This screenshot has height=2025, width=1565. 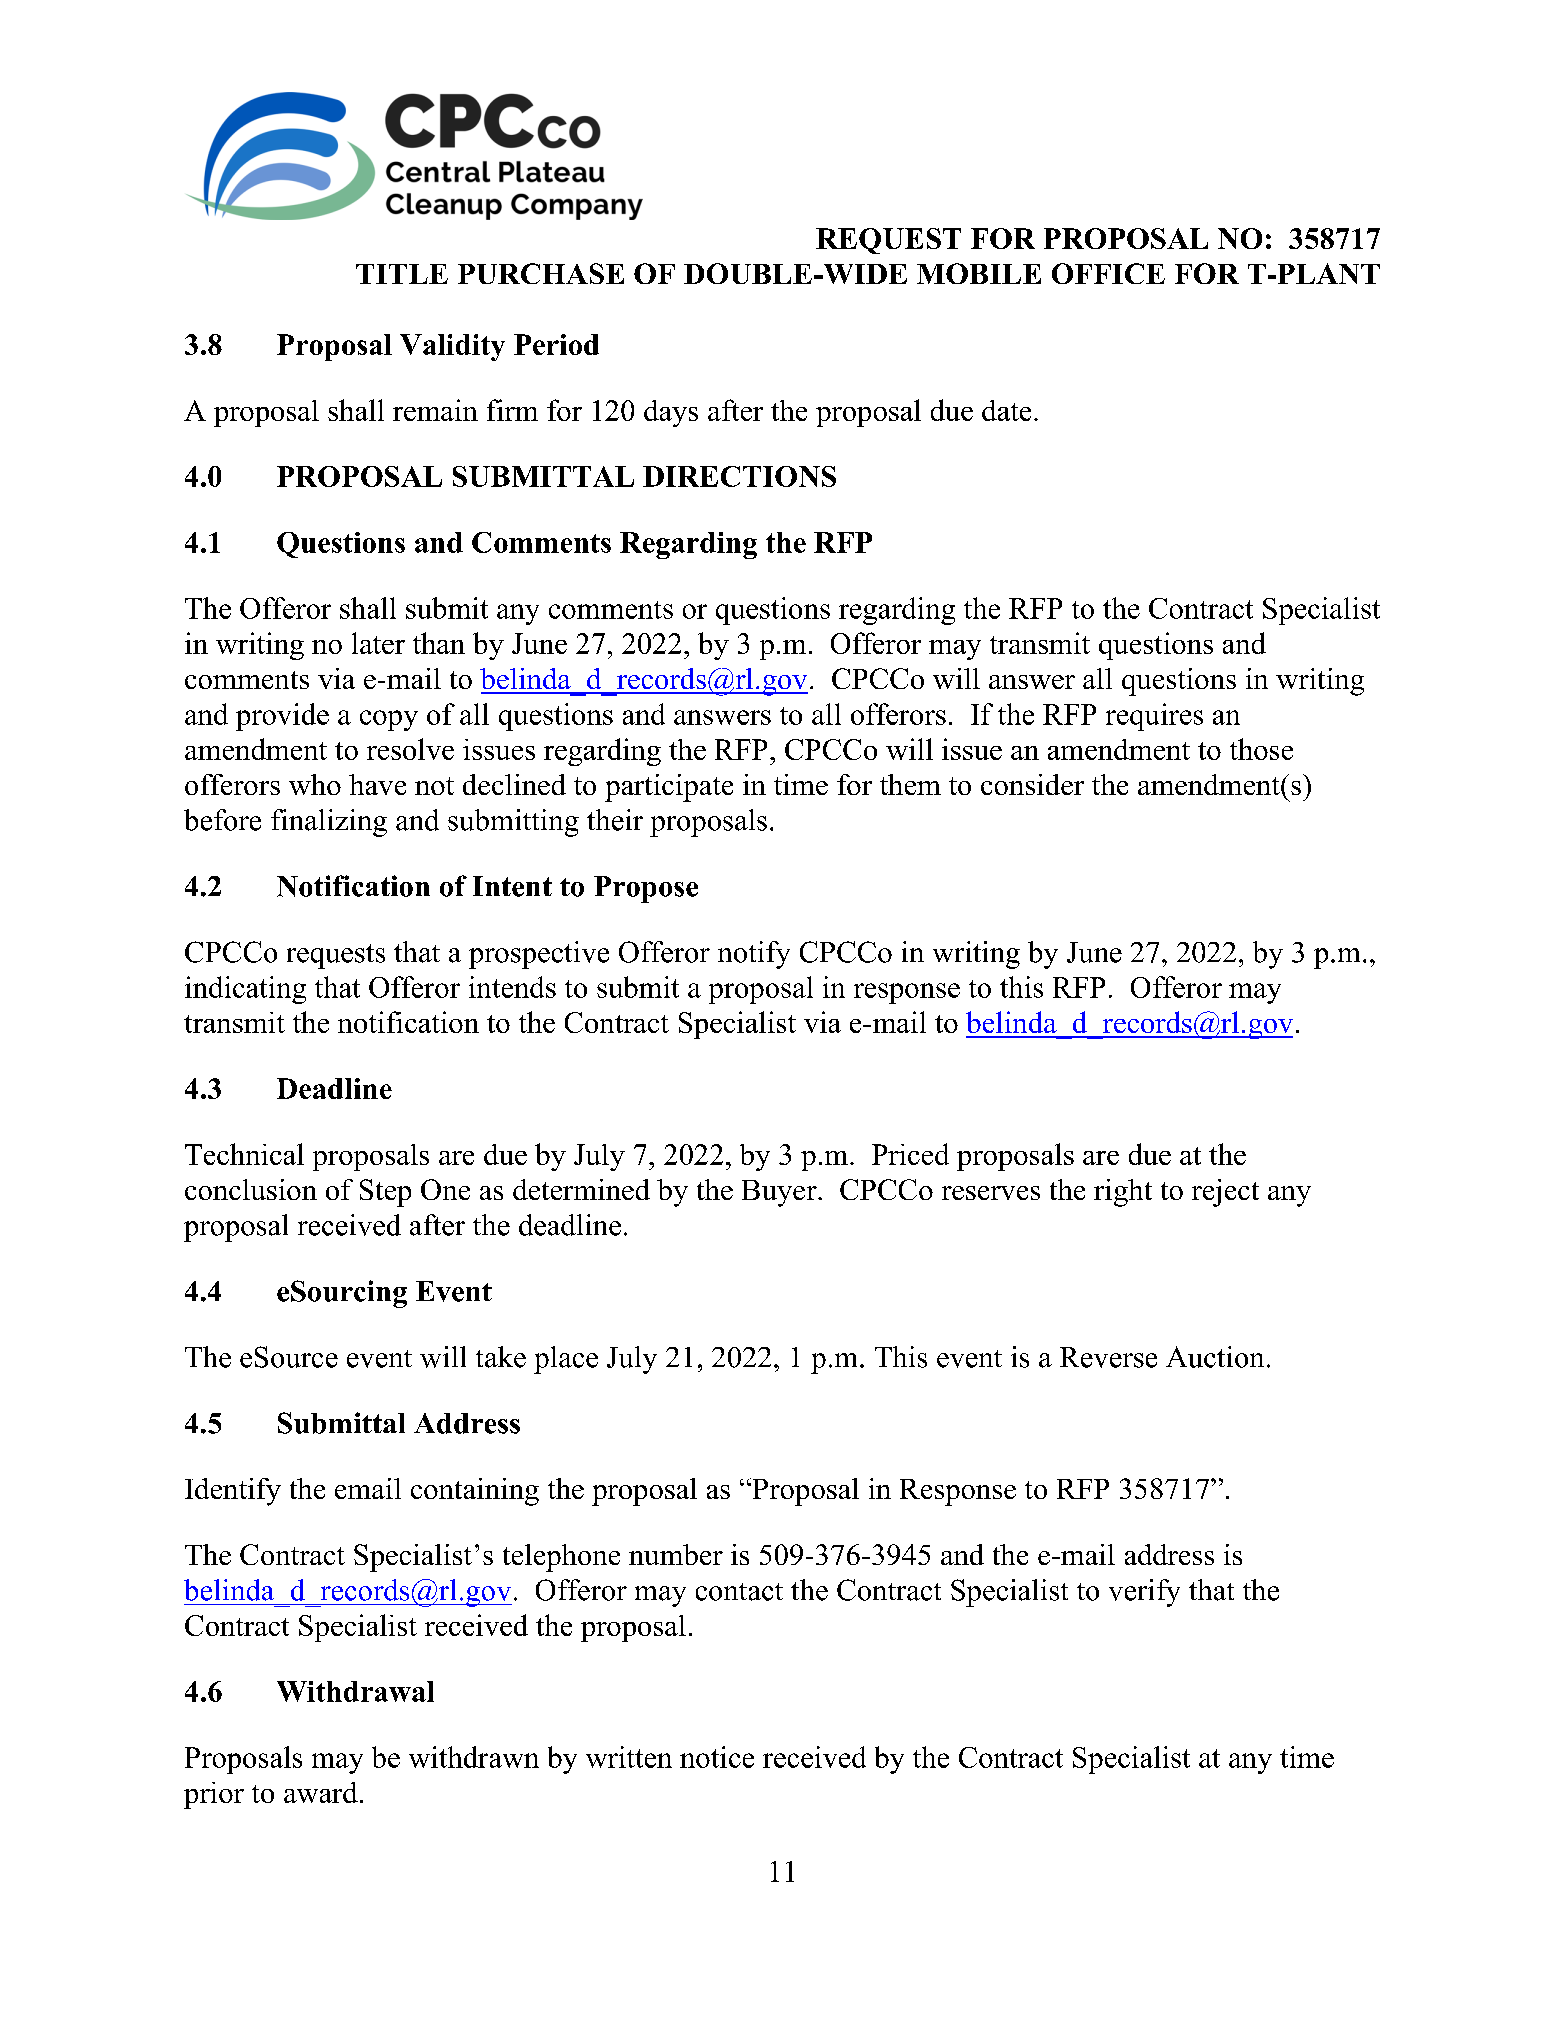 I want to click on participate, so click(x=669, y=788).
